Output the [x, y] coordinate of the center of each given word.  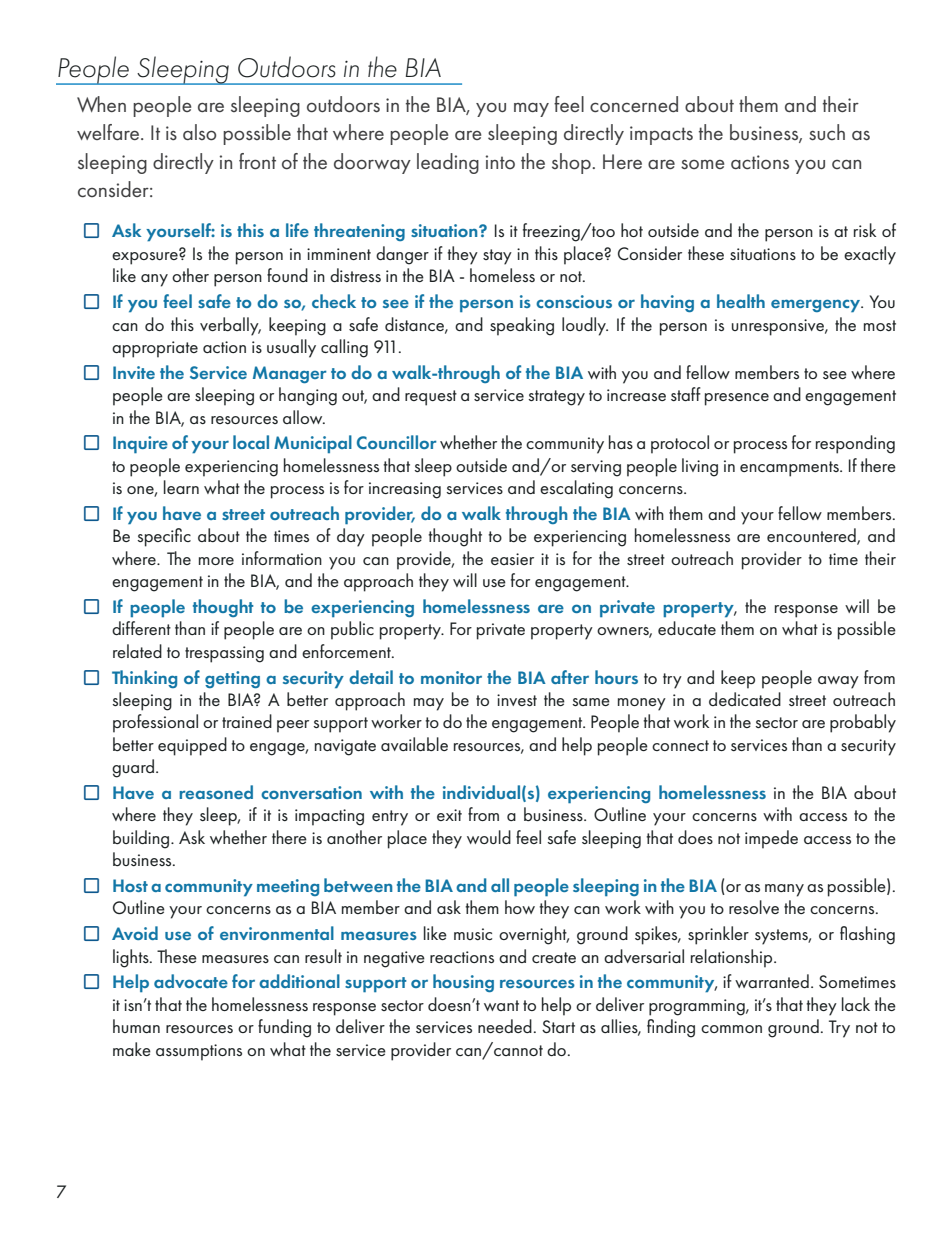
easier [512, 559]
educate [687, 628]
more [216, 561]
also [199, 132]
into [500, 162]
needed [505, 1026]
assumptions [199, 1052]
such [827, 132]
